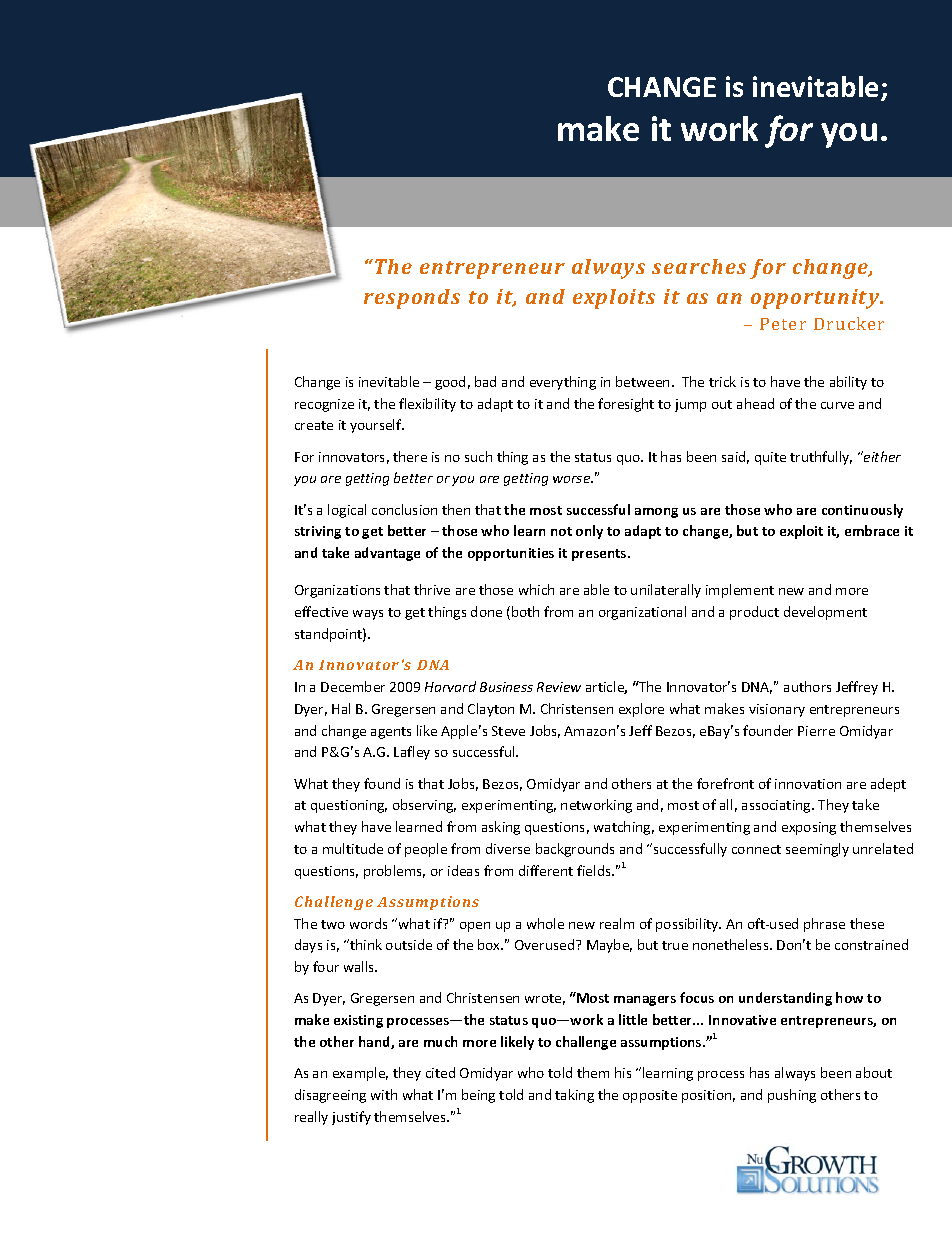 This screenshot has height=1233, width=952. What do you see at coordinates (559, 687) in the screenshot?
I see `Review` at bounding box center [559, 687].
